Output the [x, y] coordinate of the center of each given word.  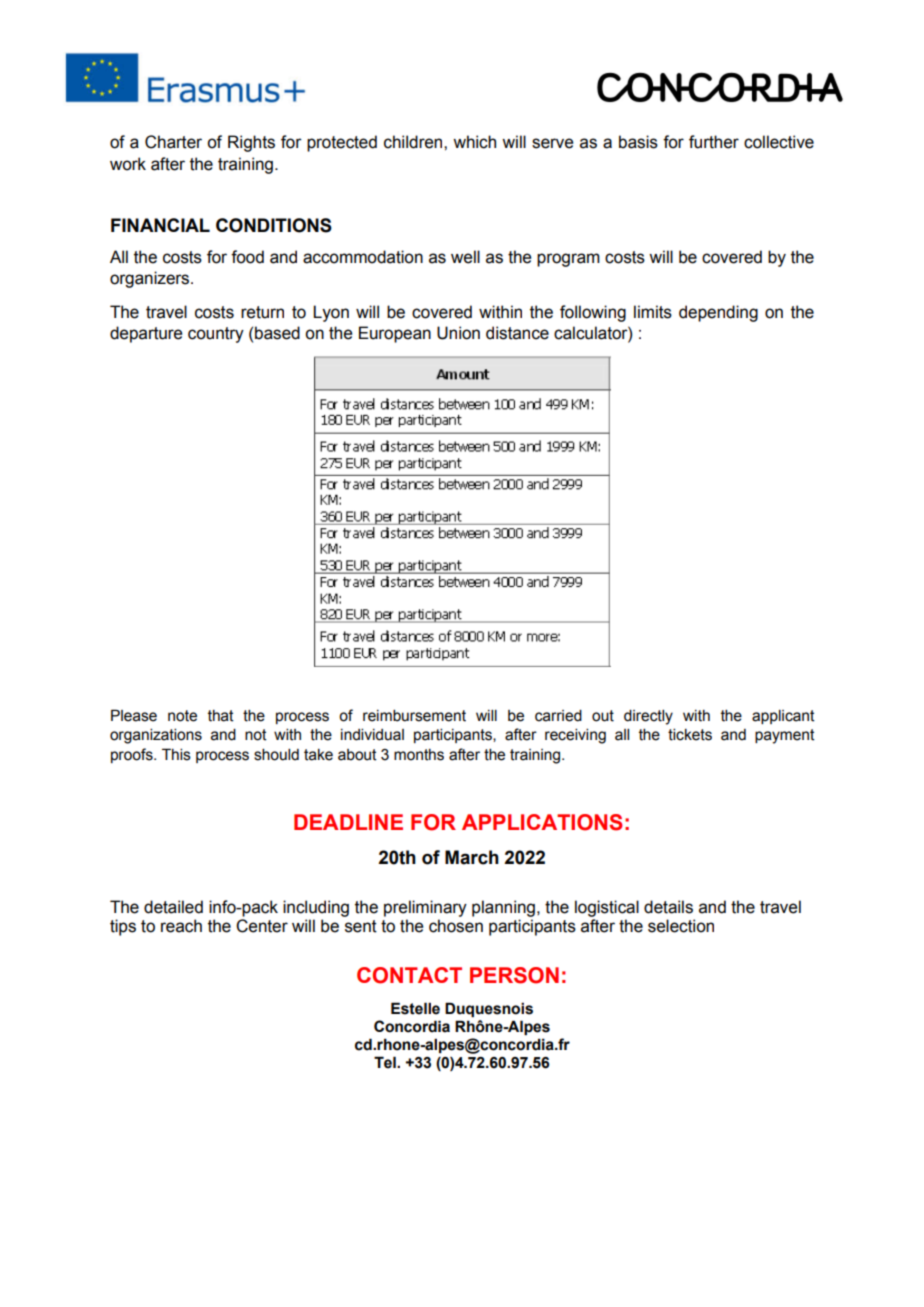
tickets [690, 735]
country [216, 335]
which [474, 142]
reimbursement [414, 716]
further [714, 142]
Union [458, 333]
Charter [173, 142]
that [221, 716]
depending [718, 313]
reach [181, 926]
